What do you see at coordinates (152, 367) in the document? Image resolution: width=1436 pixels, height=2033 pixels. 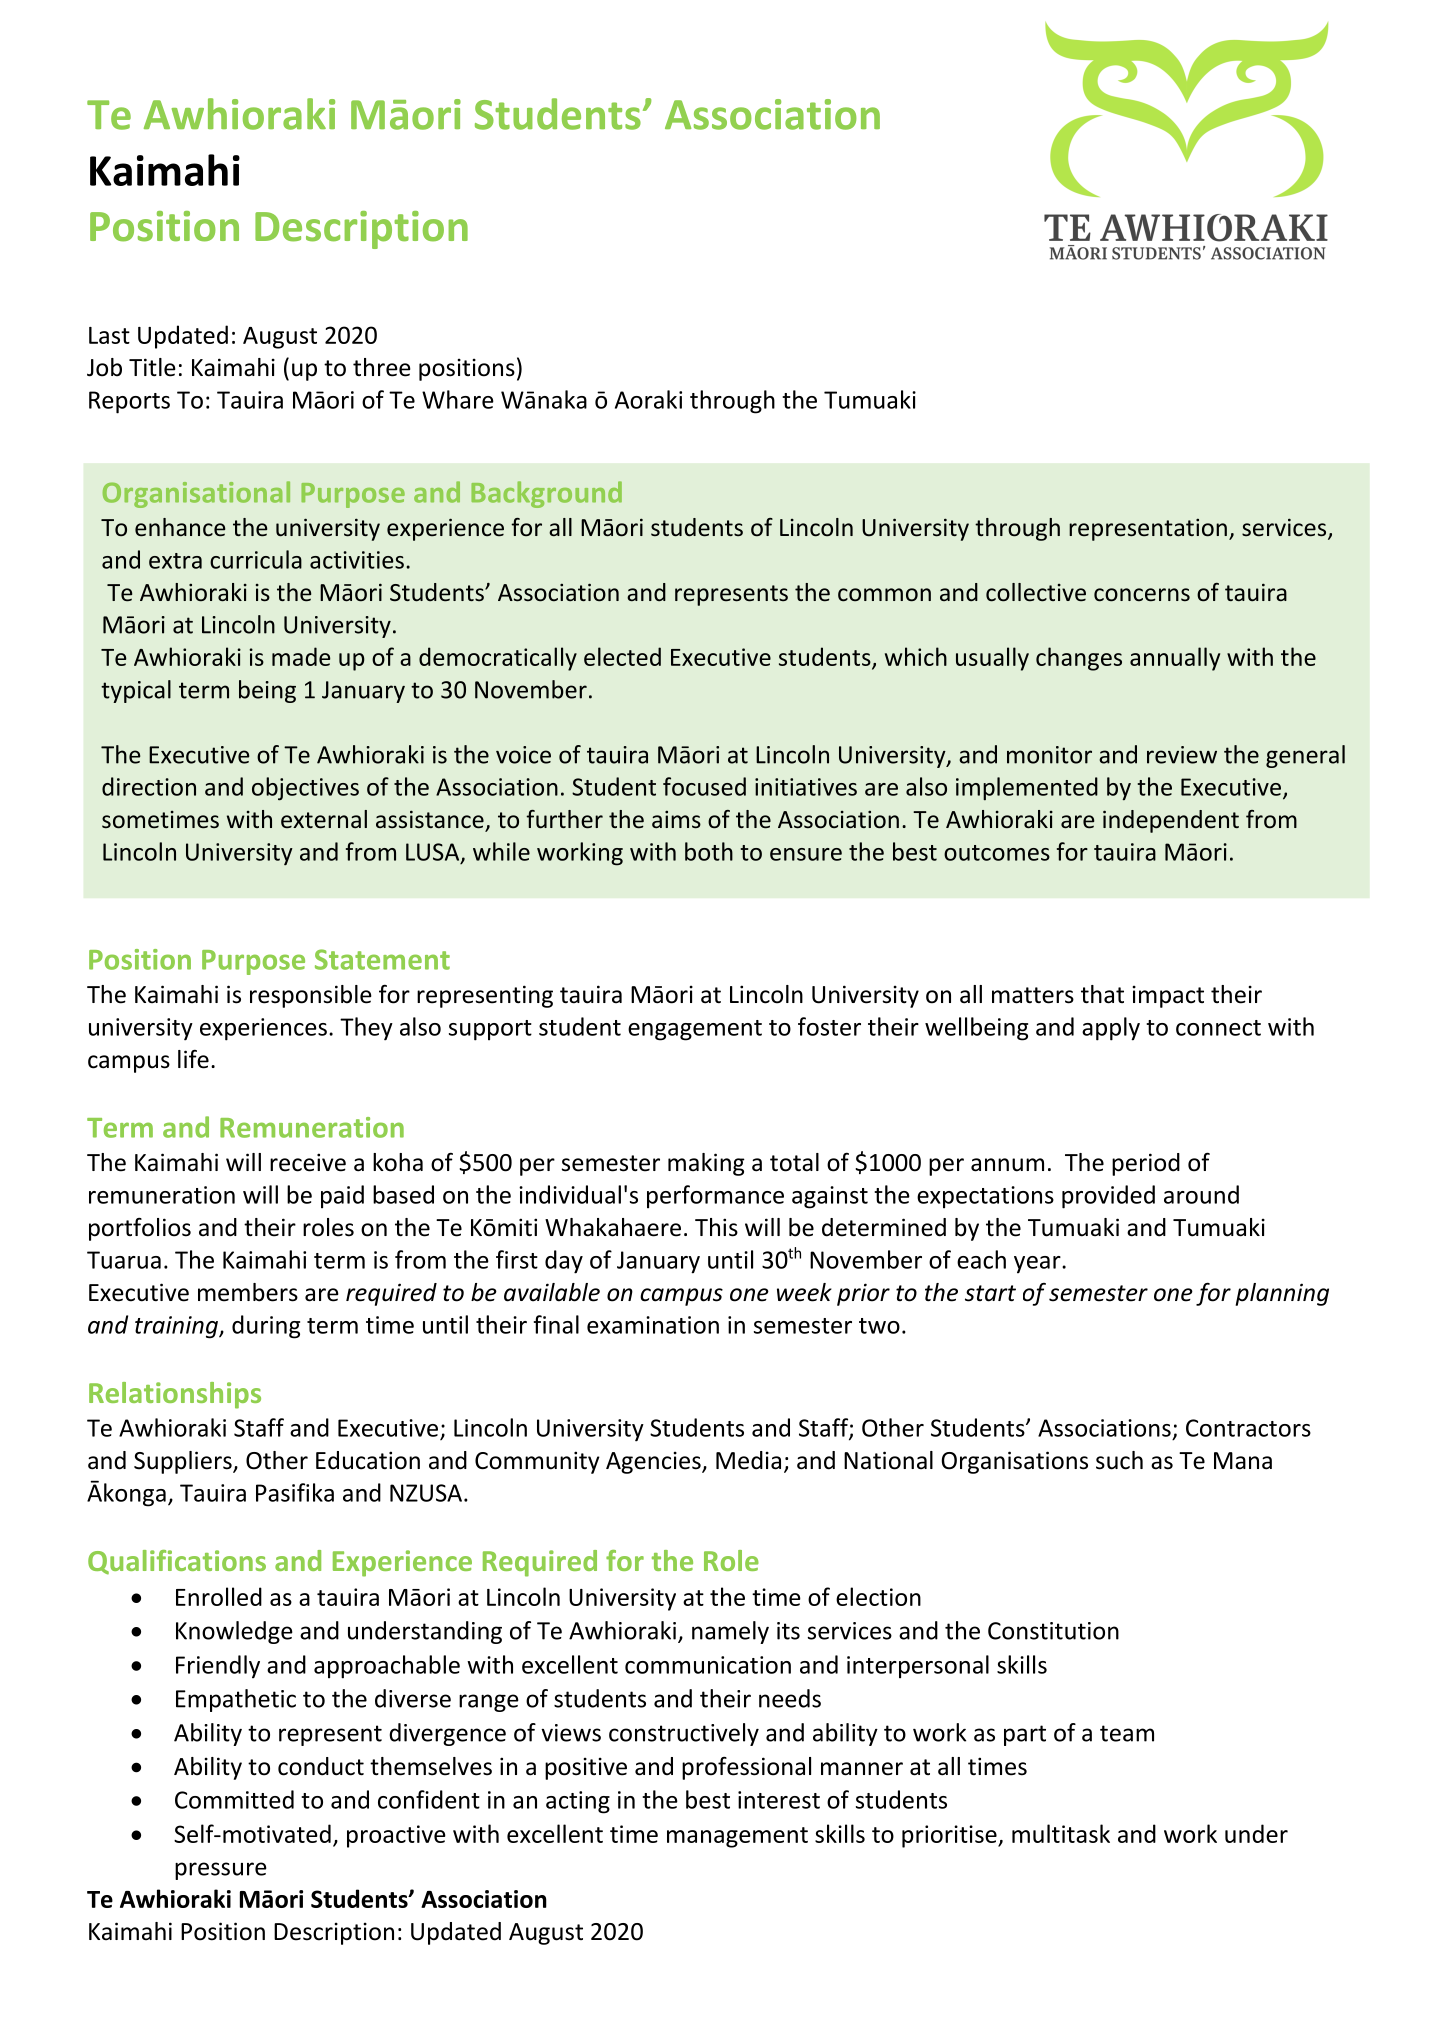 I see `Title` at bounding box center [152, 367].
